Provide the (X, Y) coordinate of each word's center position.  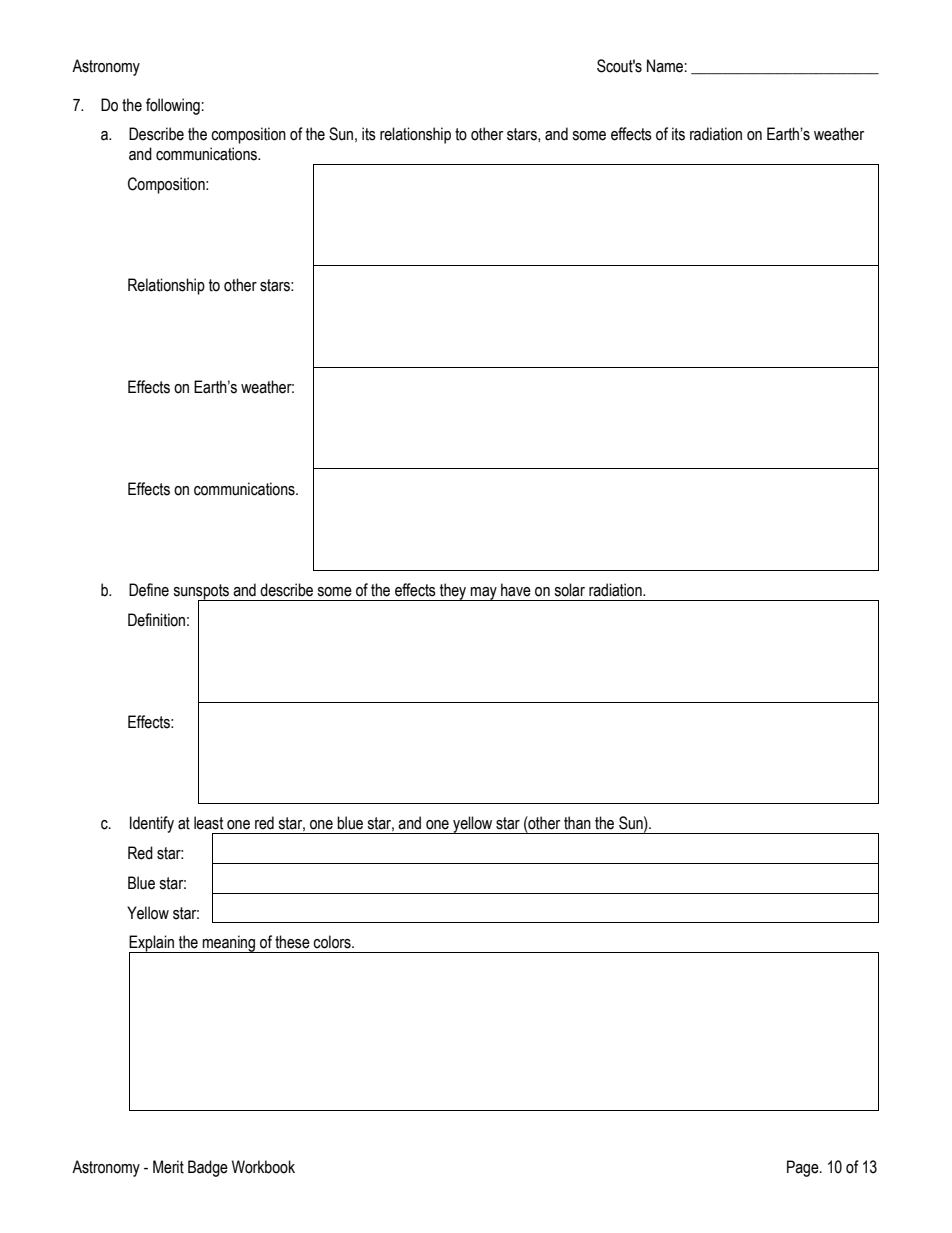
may (484, 594)
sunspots (202, 593)
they (453, 592)
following (173, 106)
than (577, 823)
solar (569, 590)
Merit (168, 1167)
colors (333, 942)
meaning (229, 944)
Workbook (263, 1167)
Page (804, 1168)
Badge (208, 1168)
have (516, 590)
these (292, 942)
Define (149, 590)
